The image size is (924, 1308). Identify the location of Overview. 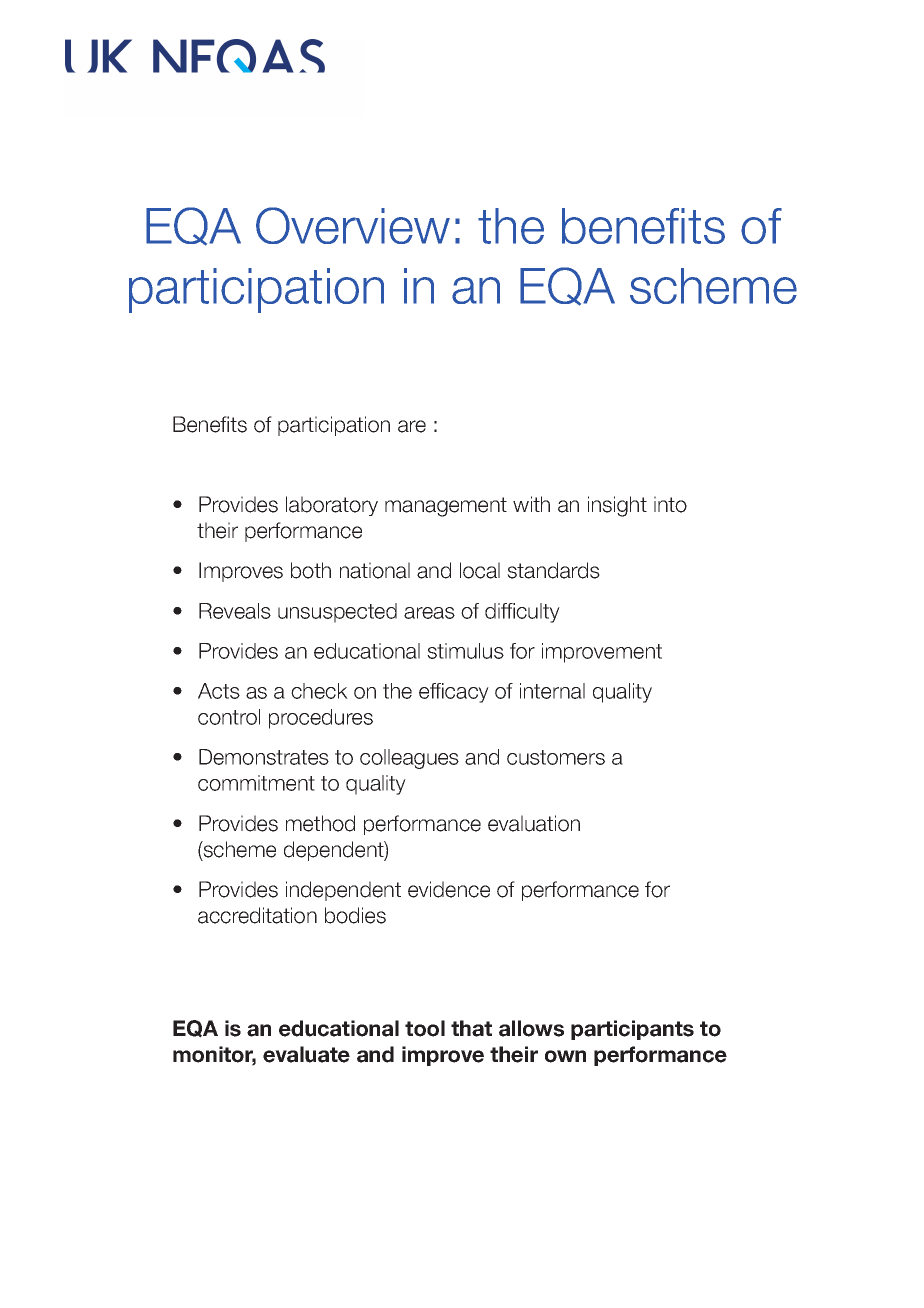
(353, 225).
